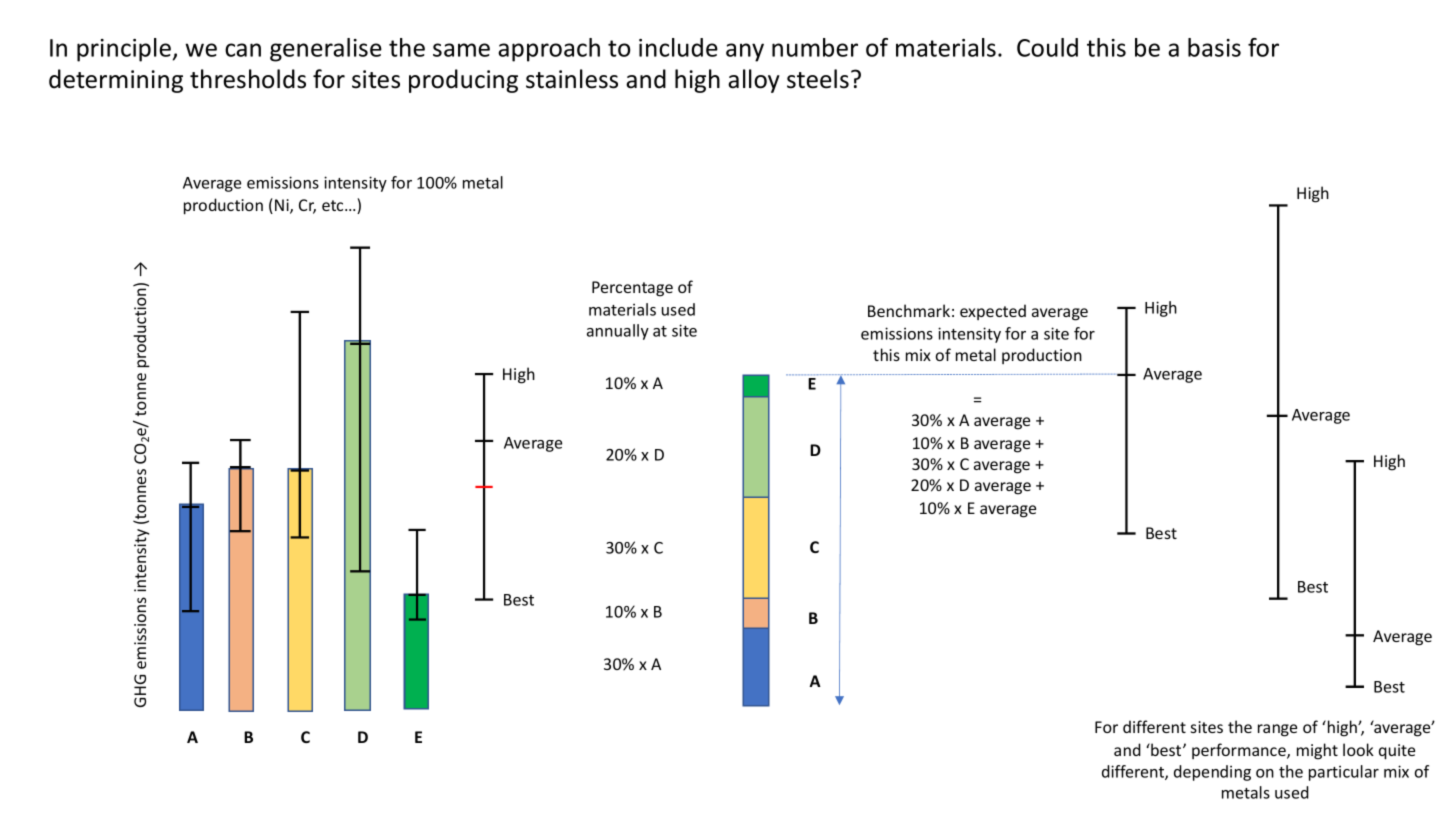 The width and height of the image is (1456, 819). Describe the element at coordinates (993, 312) in the image. I see `expected` at that location.
